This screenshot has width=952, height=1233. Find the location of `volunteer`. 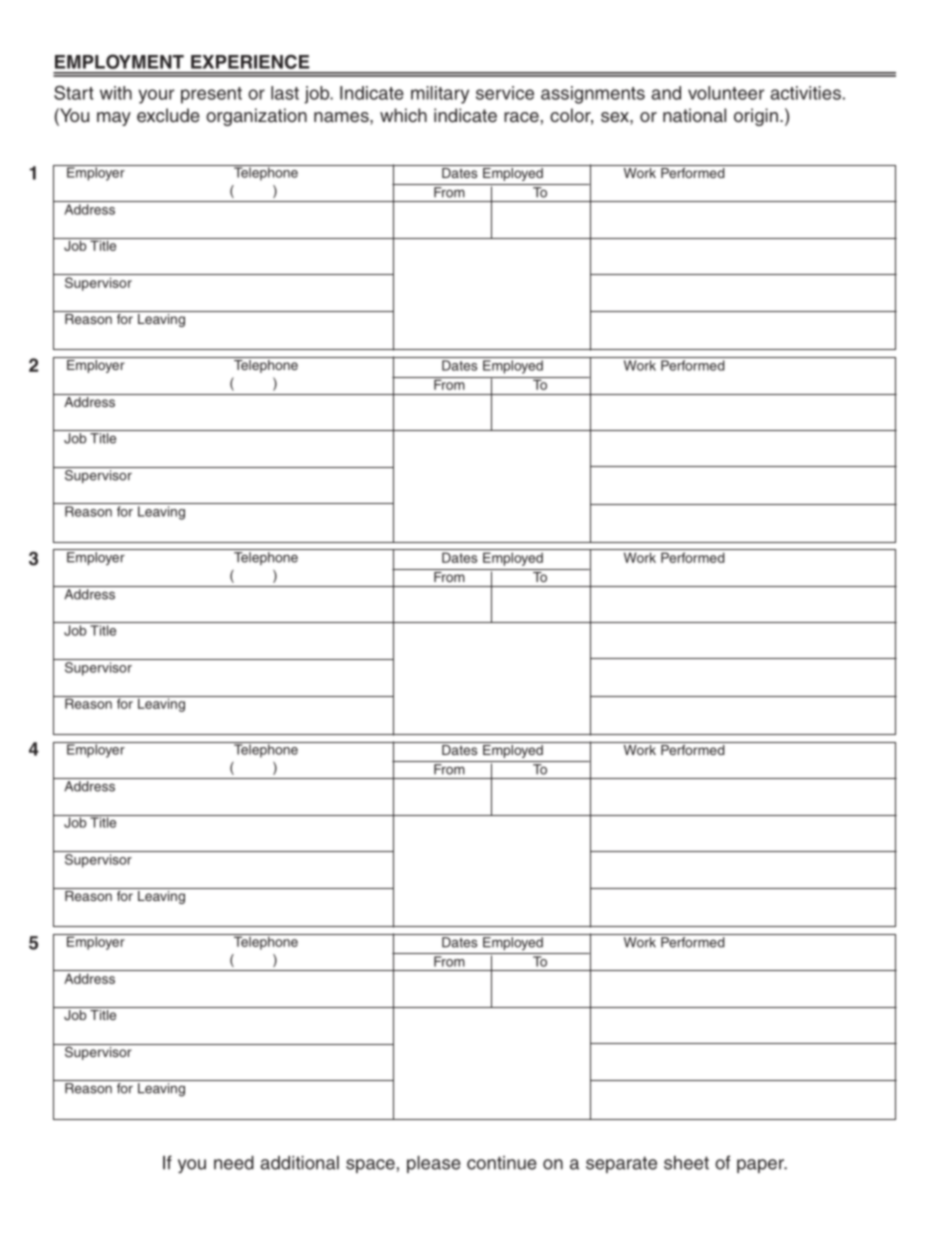

volunteer is located at coordinates (726, 93).
